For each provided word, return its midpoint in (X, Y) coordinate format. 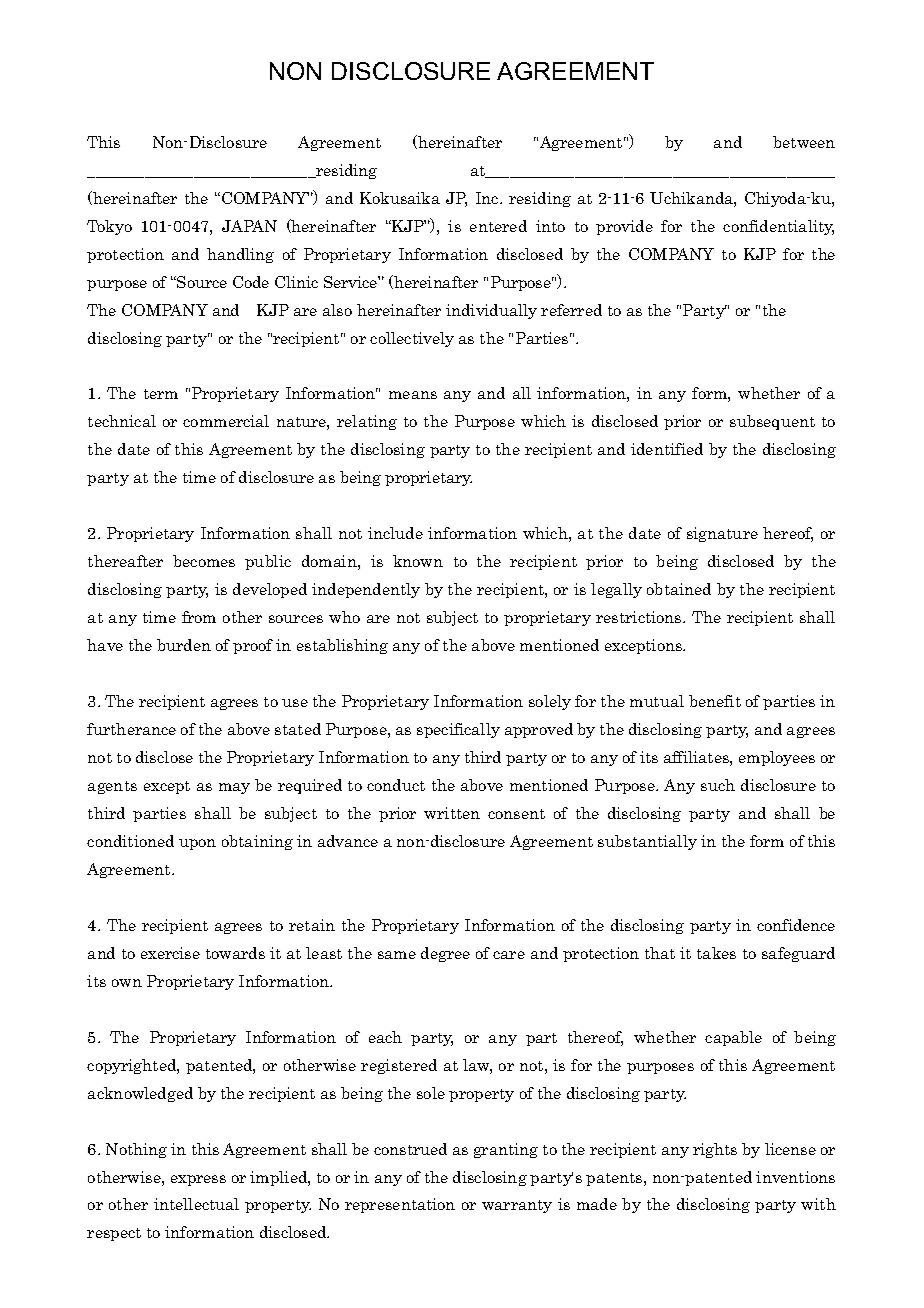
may (234, 788)
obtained (679, 589)
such (718, 785)
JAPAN (249, 226)
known (418, 561)
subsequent (772, 422)
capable (733, 1038)
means (413, 395)
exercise (170, 953)
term (161, 394)
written (452, 813)
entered (498, 226)
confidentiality (778, 227)
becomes (204, 561)
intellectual (196, 1204)
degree (445, 954)
